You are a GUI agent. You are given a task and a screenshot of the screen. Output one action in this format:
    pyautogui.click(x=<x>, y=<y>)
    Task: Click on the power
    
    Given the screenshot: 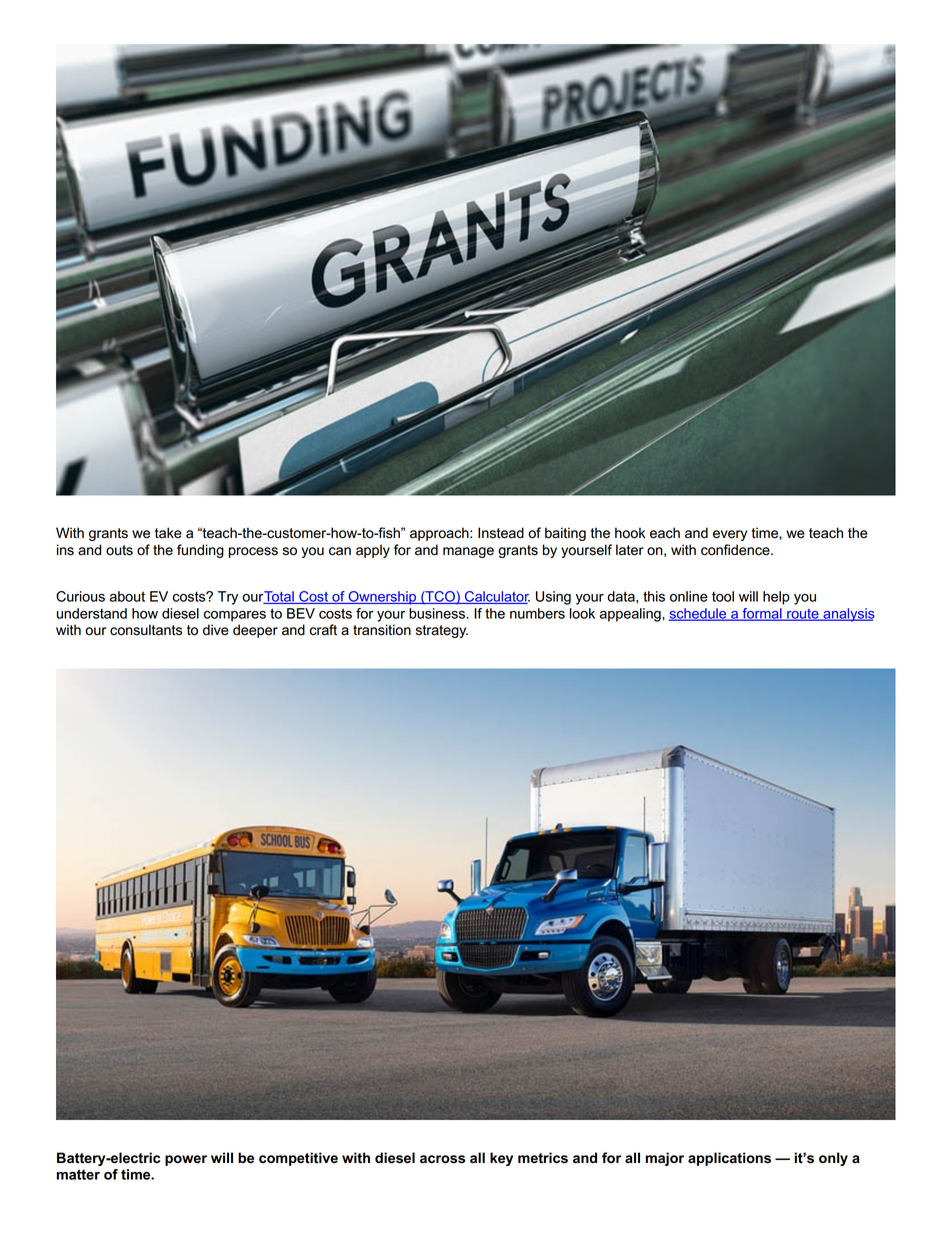 What is the action you would take?
    pyautogui.click(x=186, y=1160)
